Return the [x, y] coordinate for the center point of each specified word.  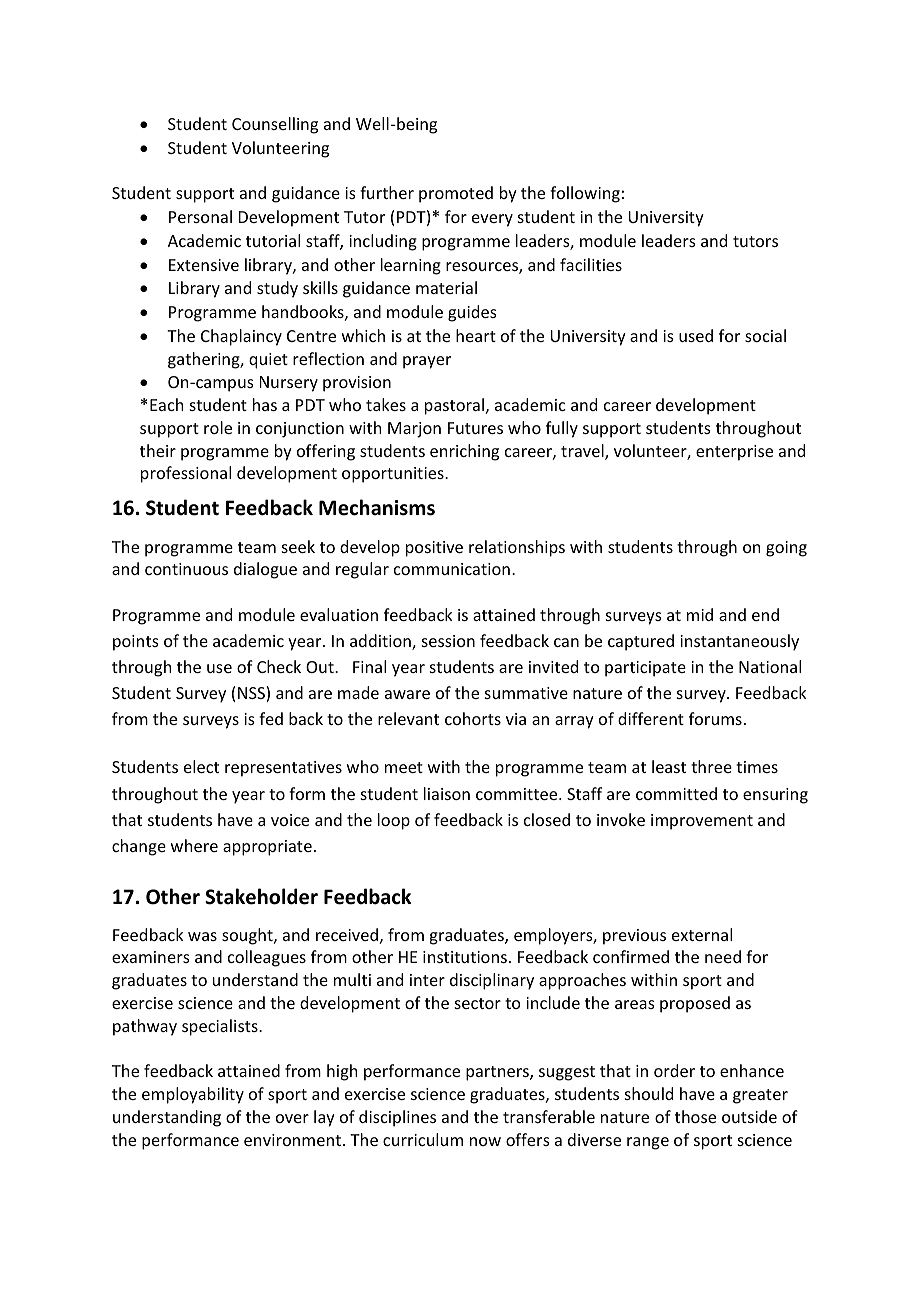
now [485, 1141]
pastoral [456, 406]
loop [394, 821]
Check [279, 666]
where [194, 845]
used [696, 335]
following [585, 194]
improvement [702, 822]
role [218, 427]
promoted [456, 194]
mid [700, 614]
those [695, 1116]
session [448, 641]
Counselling [275, 125]
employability [193, 1095]
